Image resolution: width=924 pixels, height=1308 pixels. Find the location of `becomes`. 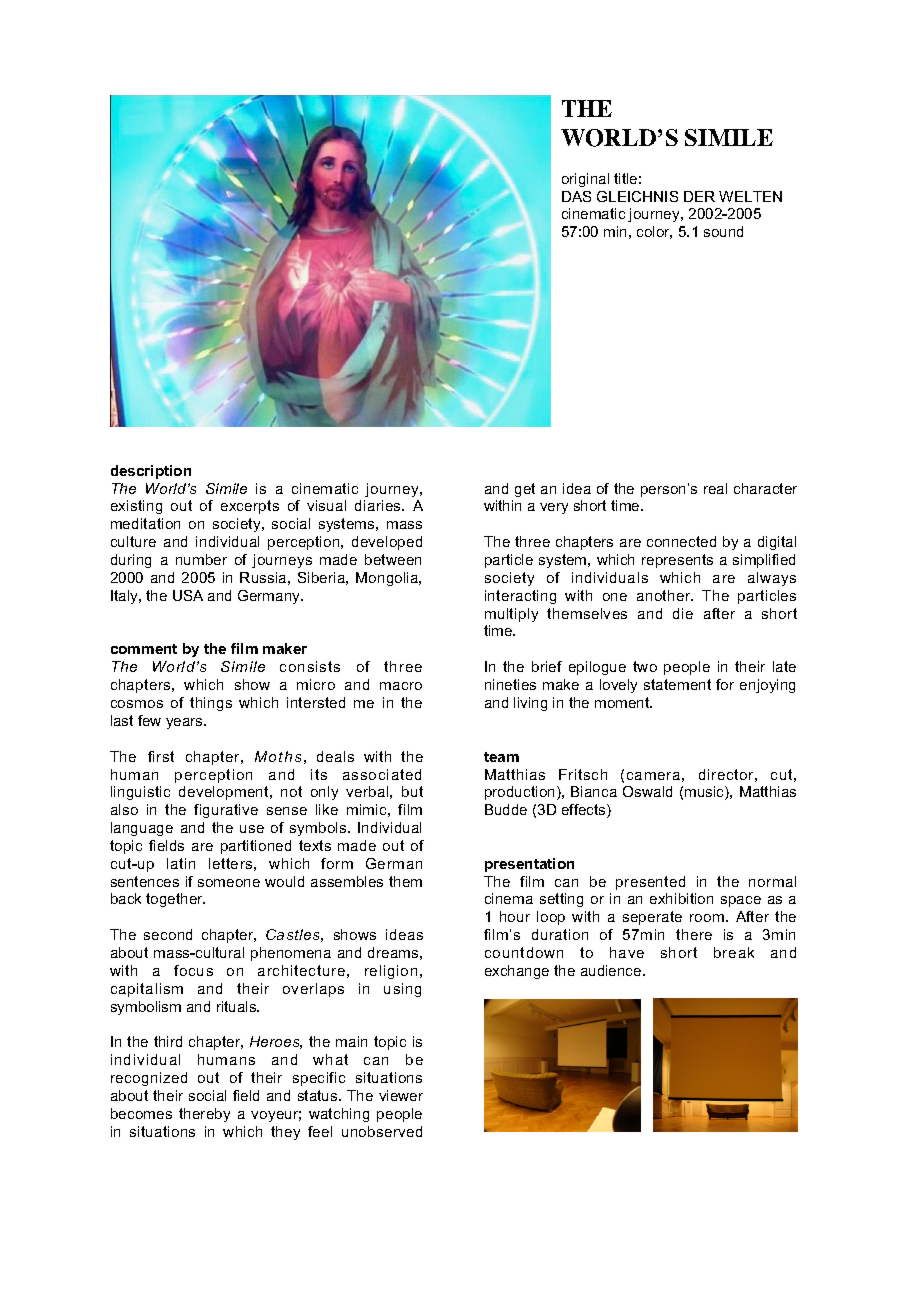

becomes is located at coordinates (141, 1113).
